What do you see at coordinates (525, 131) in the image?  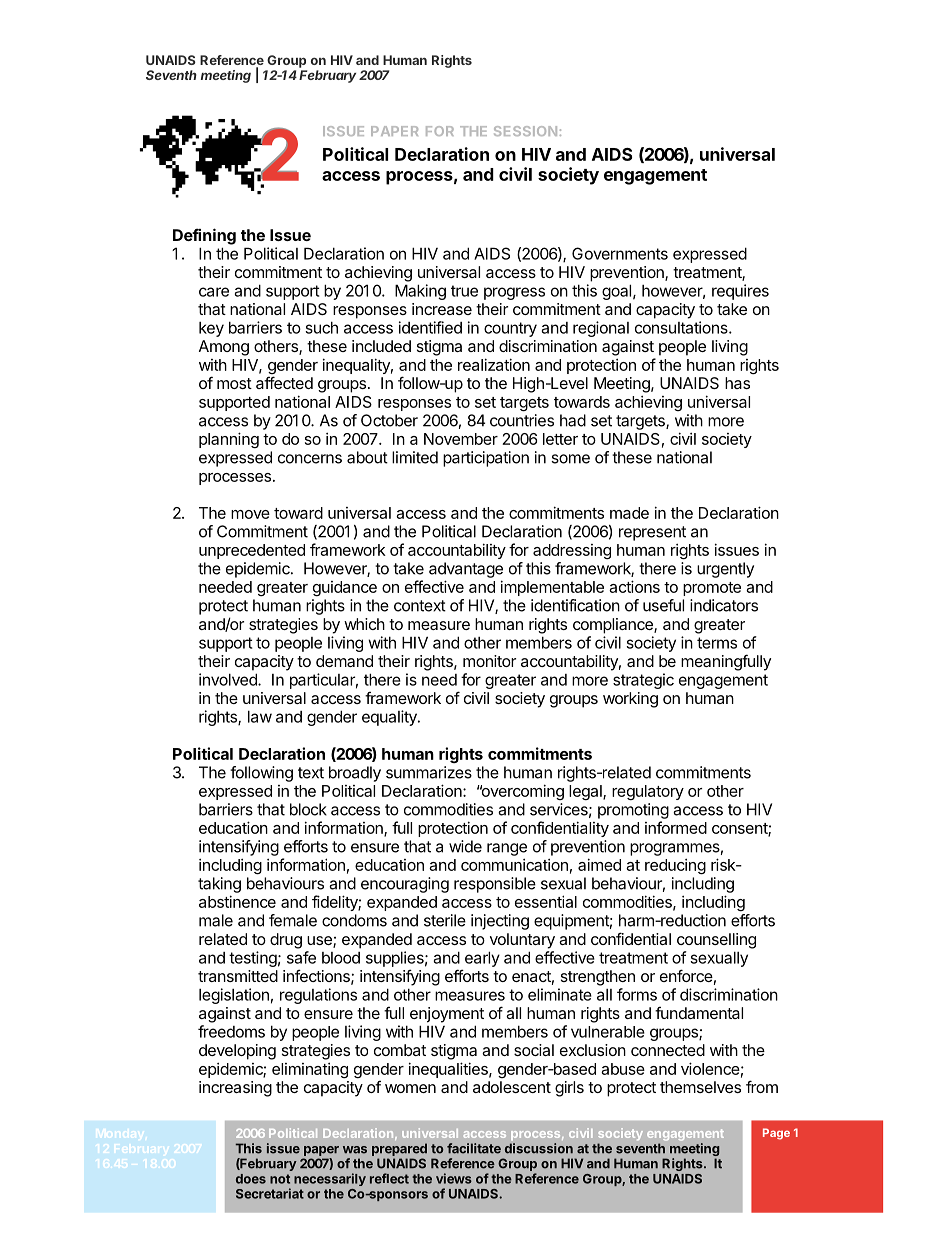 I see `SESSION` at bounding box center [525, 131].
